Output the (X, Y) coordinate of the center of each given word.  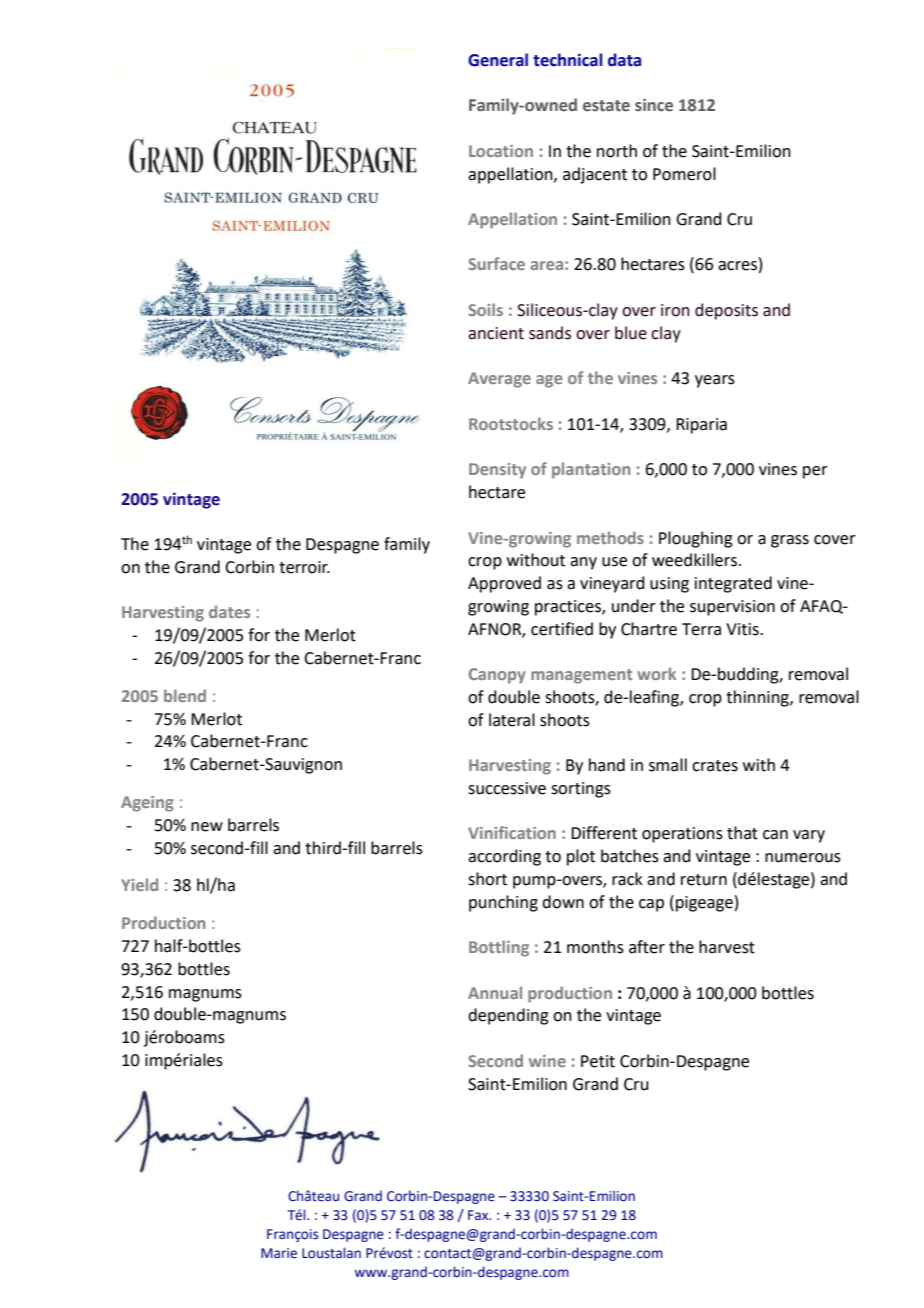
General (498, 60)
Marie (279, 1253)
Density (497, 471)
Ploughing (696, 539)
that (742, 833)
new (207, 827)
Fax (479, 1215)
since (654, 105)
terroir (304, 567)
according (504, 857)
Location (501, 151)
